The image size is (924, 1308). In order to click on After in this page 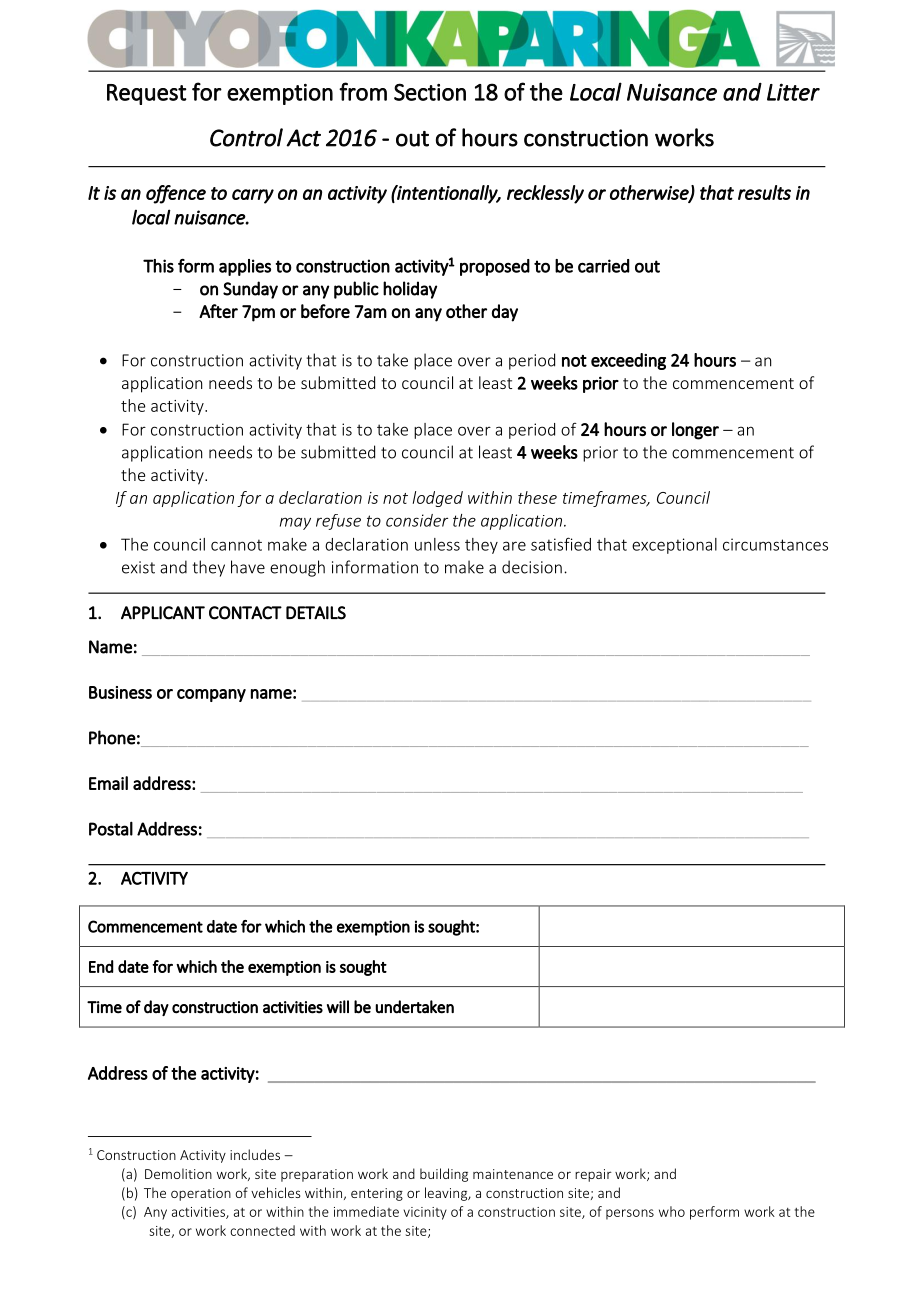, I will do `click(218, 311)`.
